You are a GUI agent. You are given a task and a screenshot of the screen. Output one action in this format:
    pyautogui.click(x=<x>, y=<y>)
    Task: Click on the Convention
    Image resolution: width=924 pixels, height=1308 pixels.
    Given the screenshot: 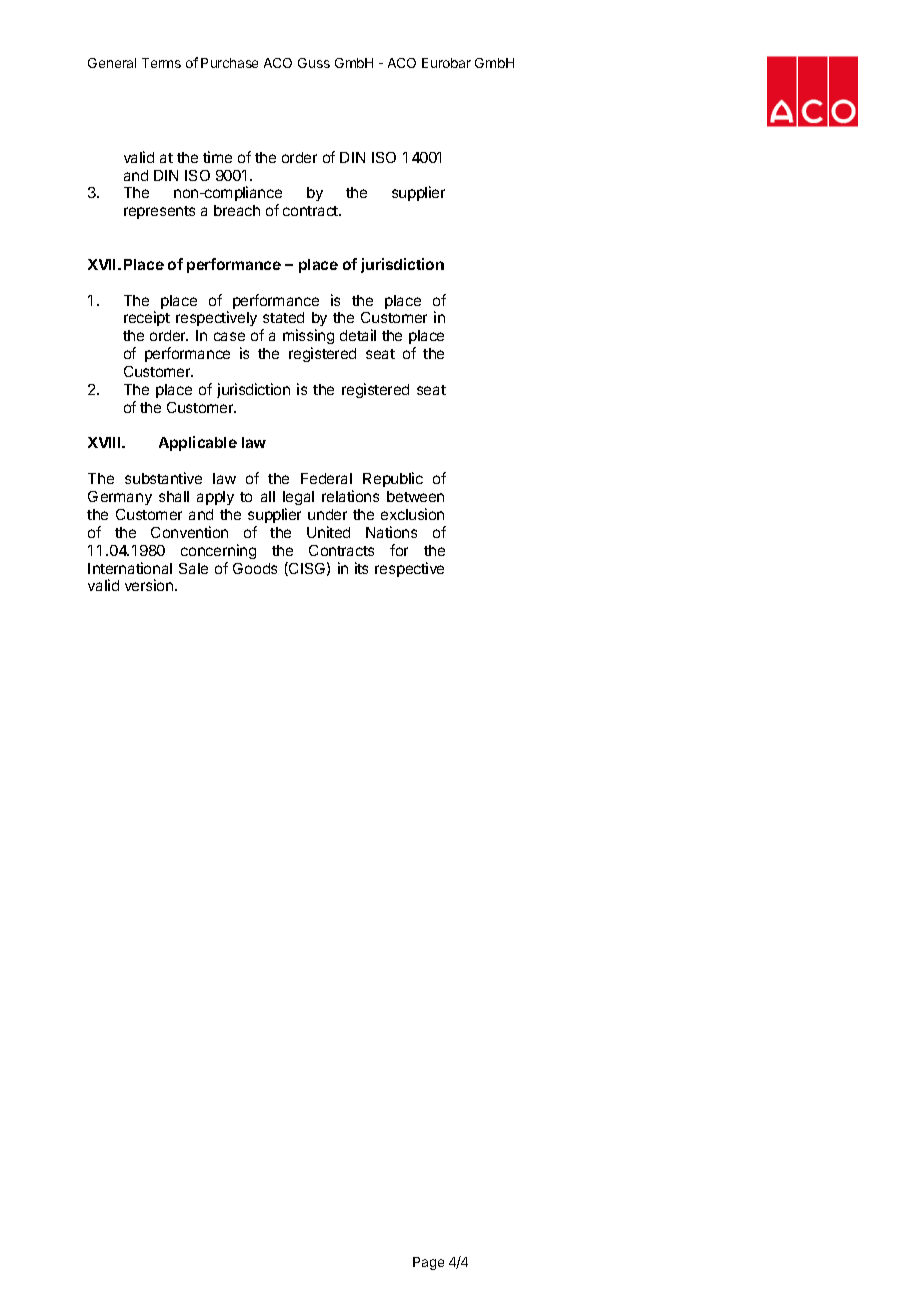 What is the action you would take?
    pyautogui.click(x=189, y=532)
